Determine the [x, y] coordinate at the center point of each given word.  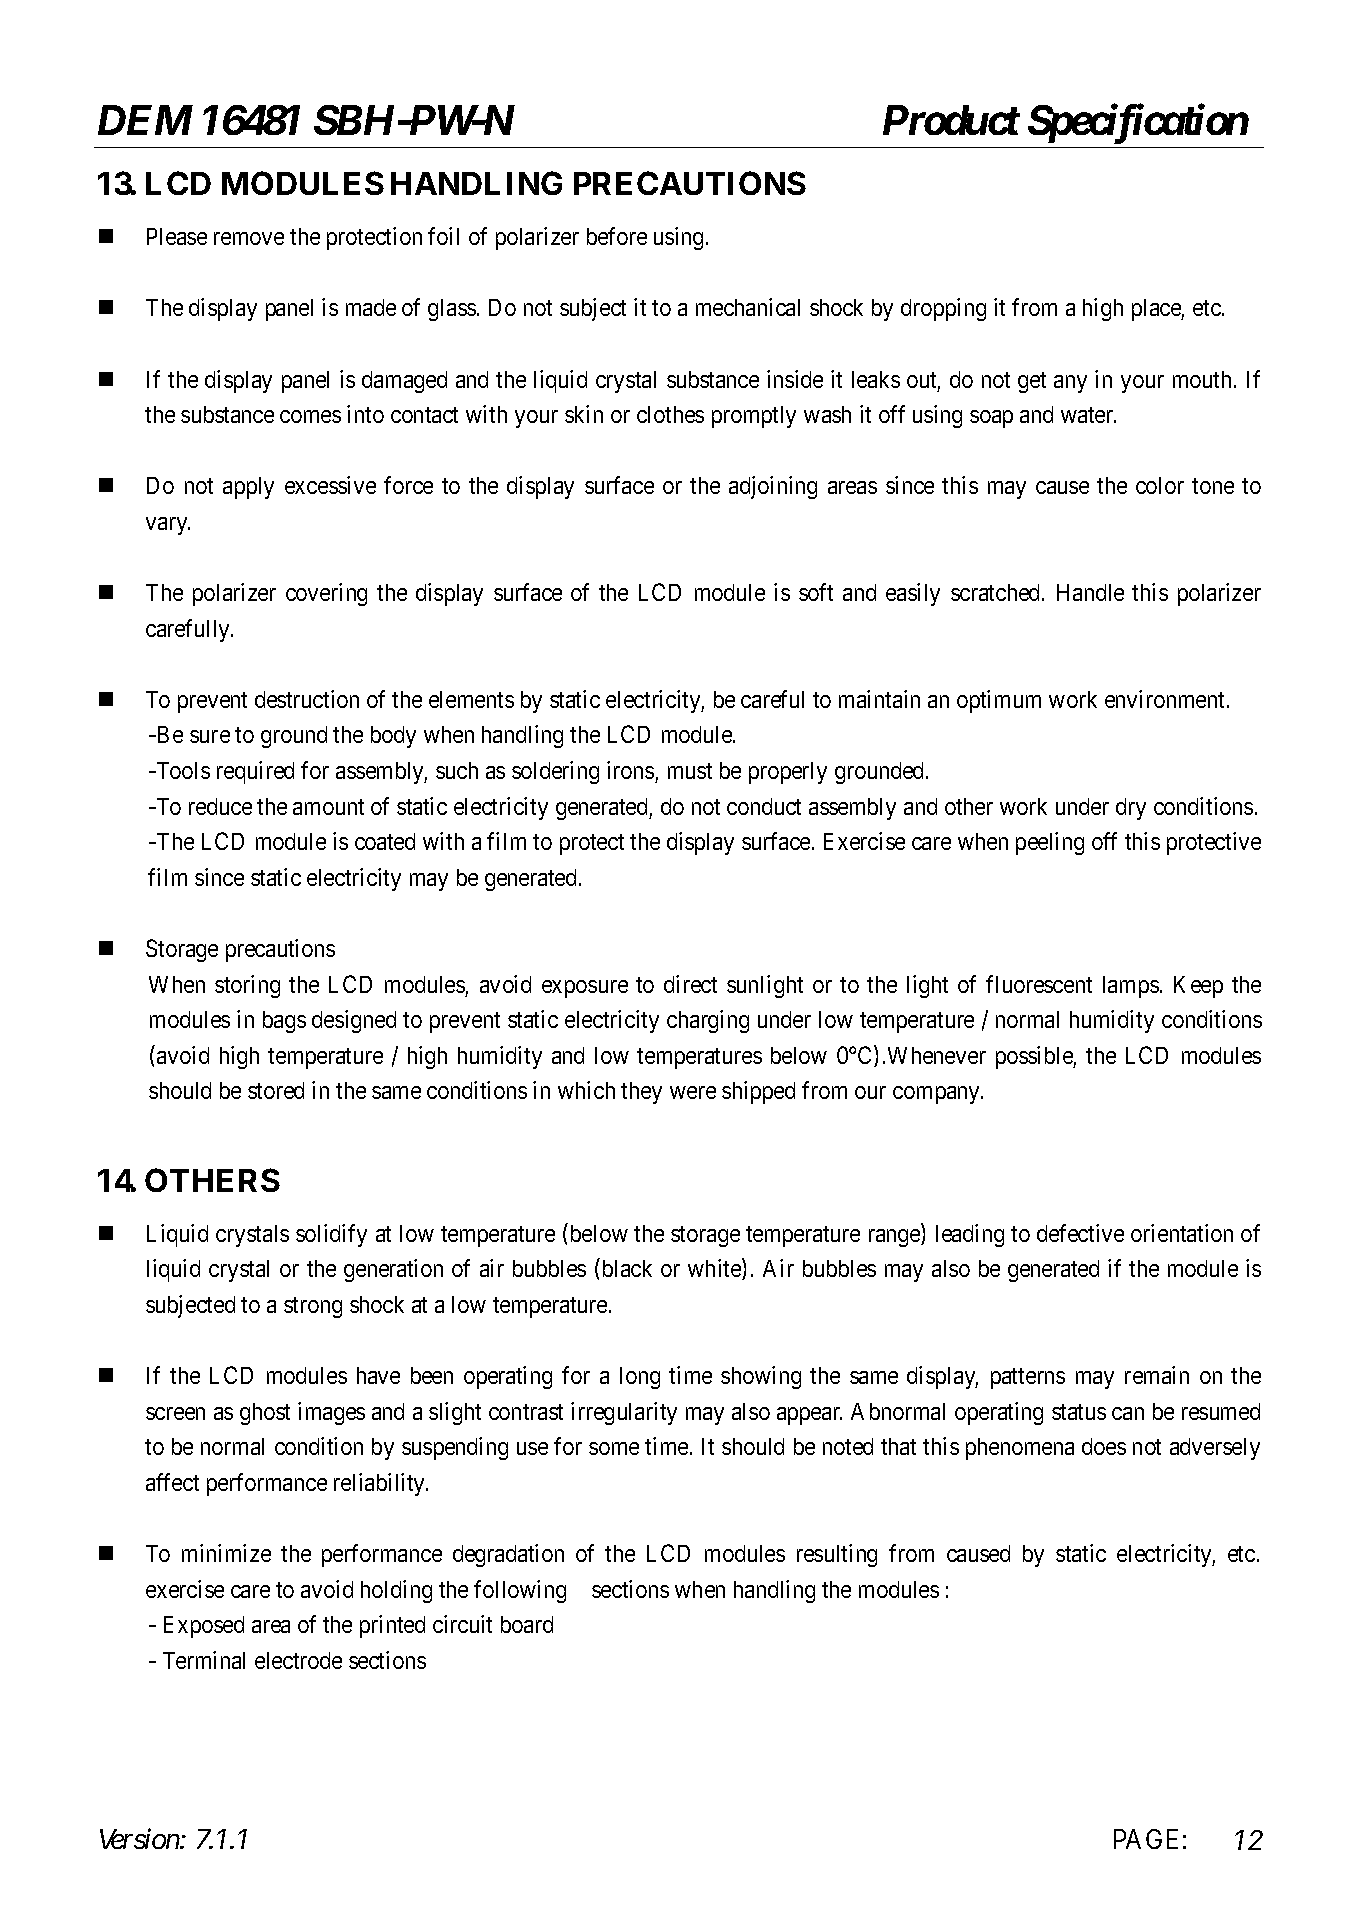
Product [951, 120]
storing [247, 986]
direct [690, 984]
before [617, 236]
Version [140, 1839]
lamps [1131, 987]
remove [249, 238]
